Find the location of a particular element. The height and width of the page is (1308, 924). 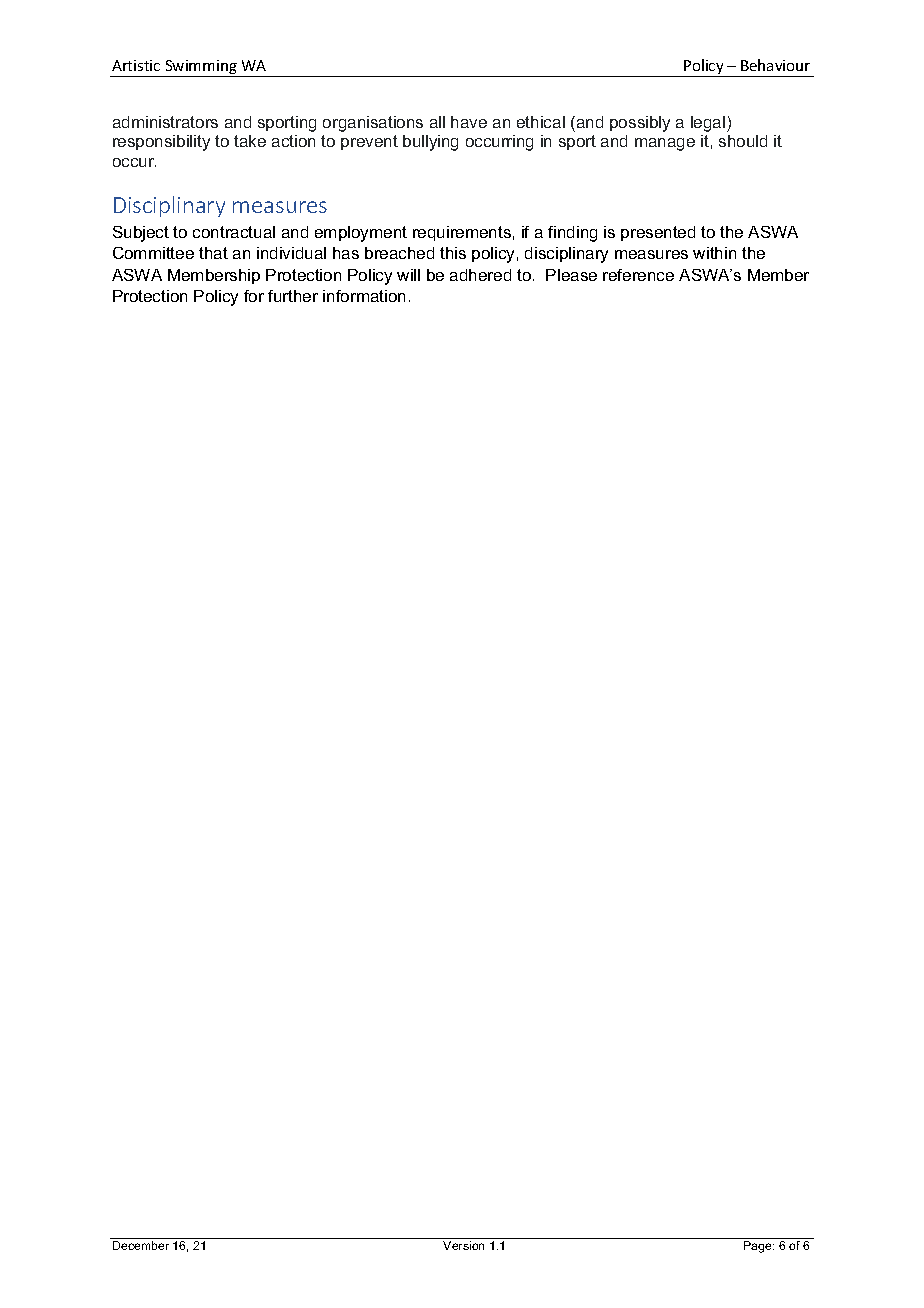

Page is located at coordinates (759, 1247).
